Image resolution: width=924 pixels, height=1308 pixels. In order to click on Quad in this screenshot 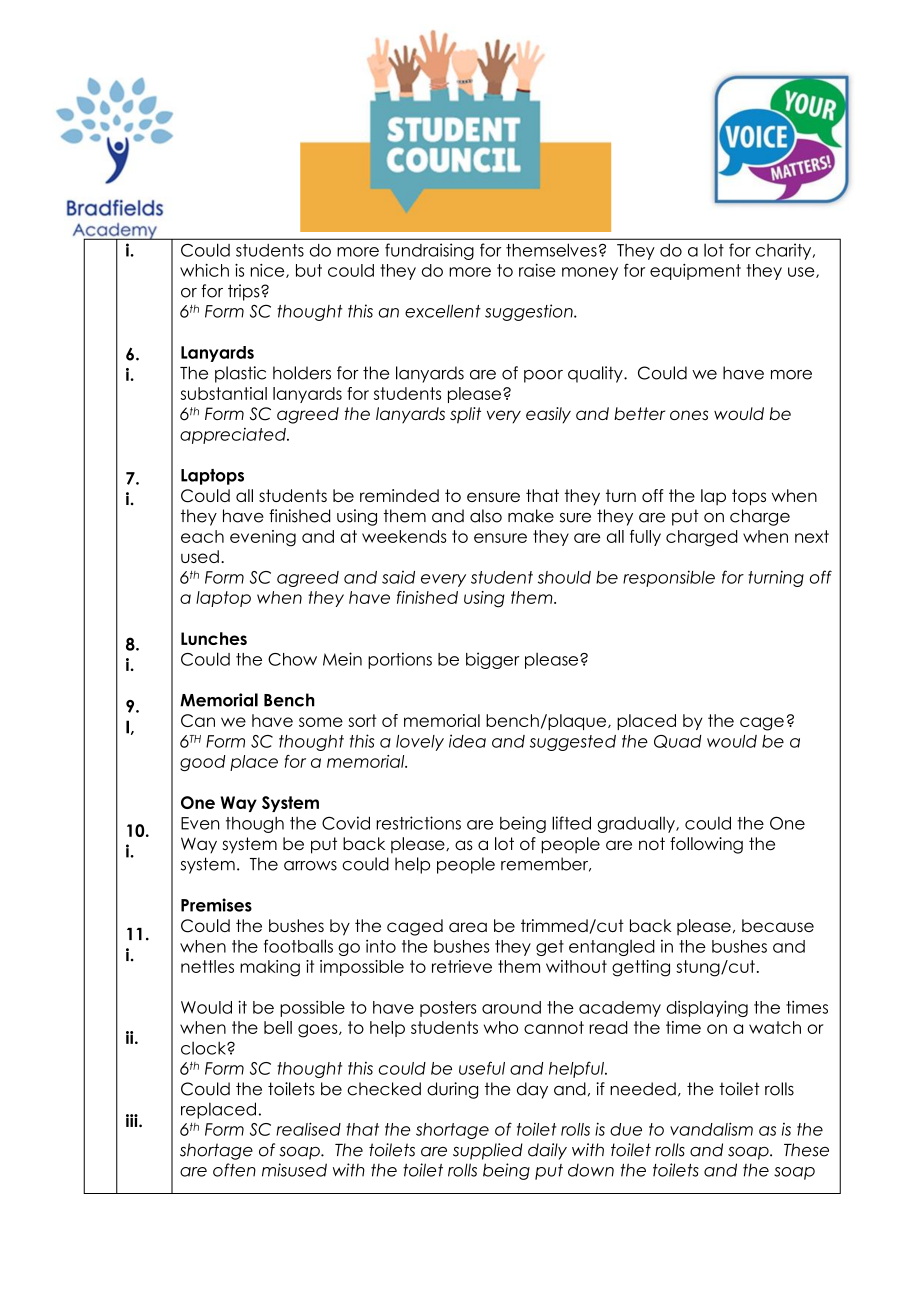, I will do `click(678, 741)`.
